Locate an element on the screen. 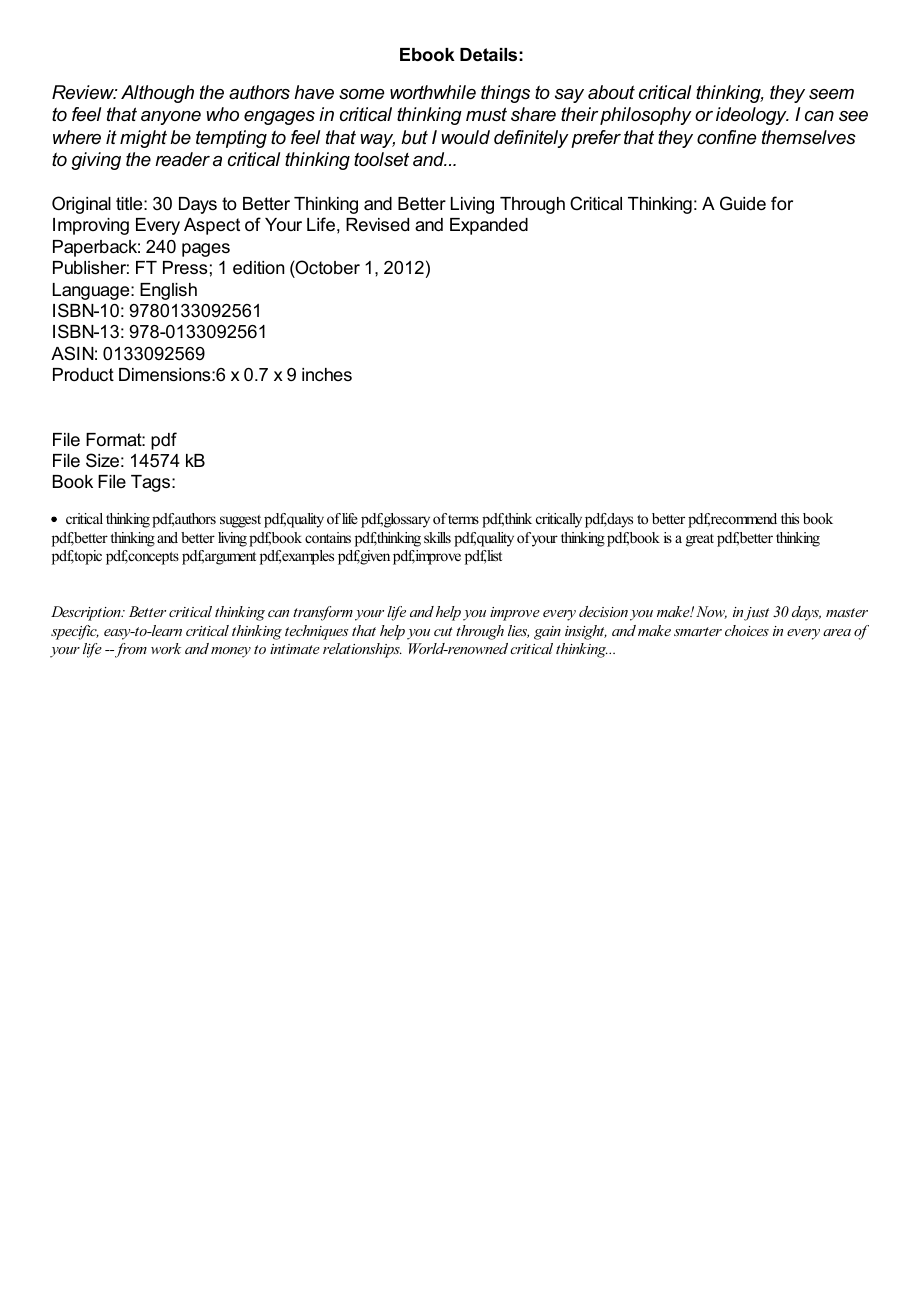 The height and width of the screenshot is (1308, 924). must is located at coordinates (486, 114).
